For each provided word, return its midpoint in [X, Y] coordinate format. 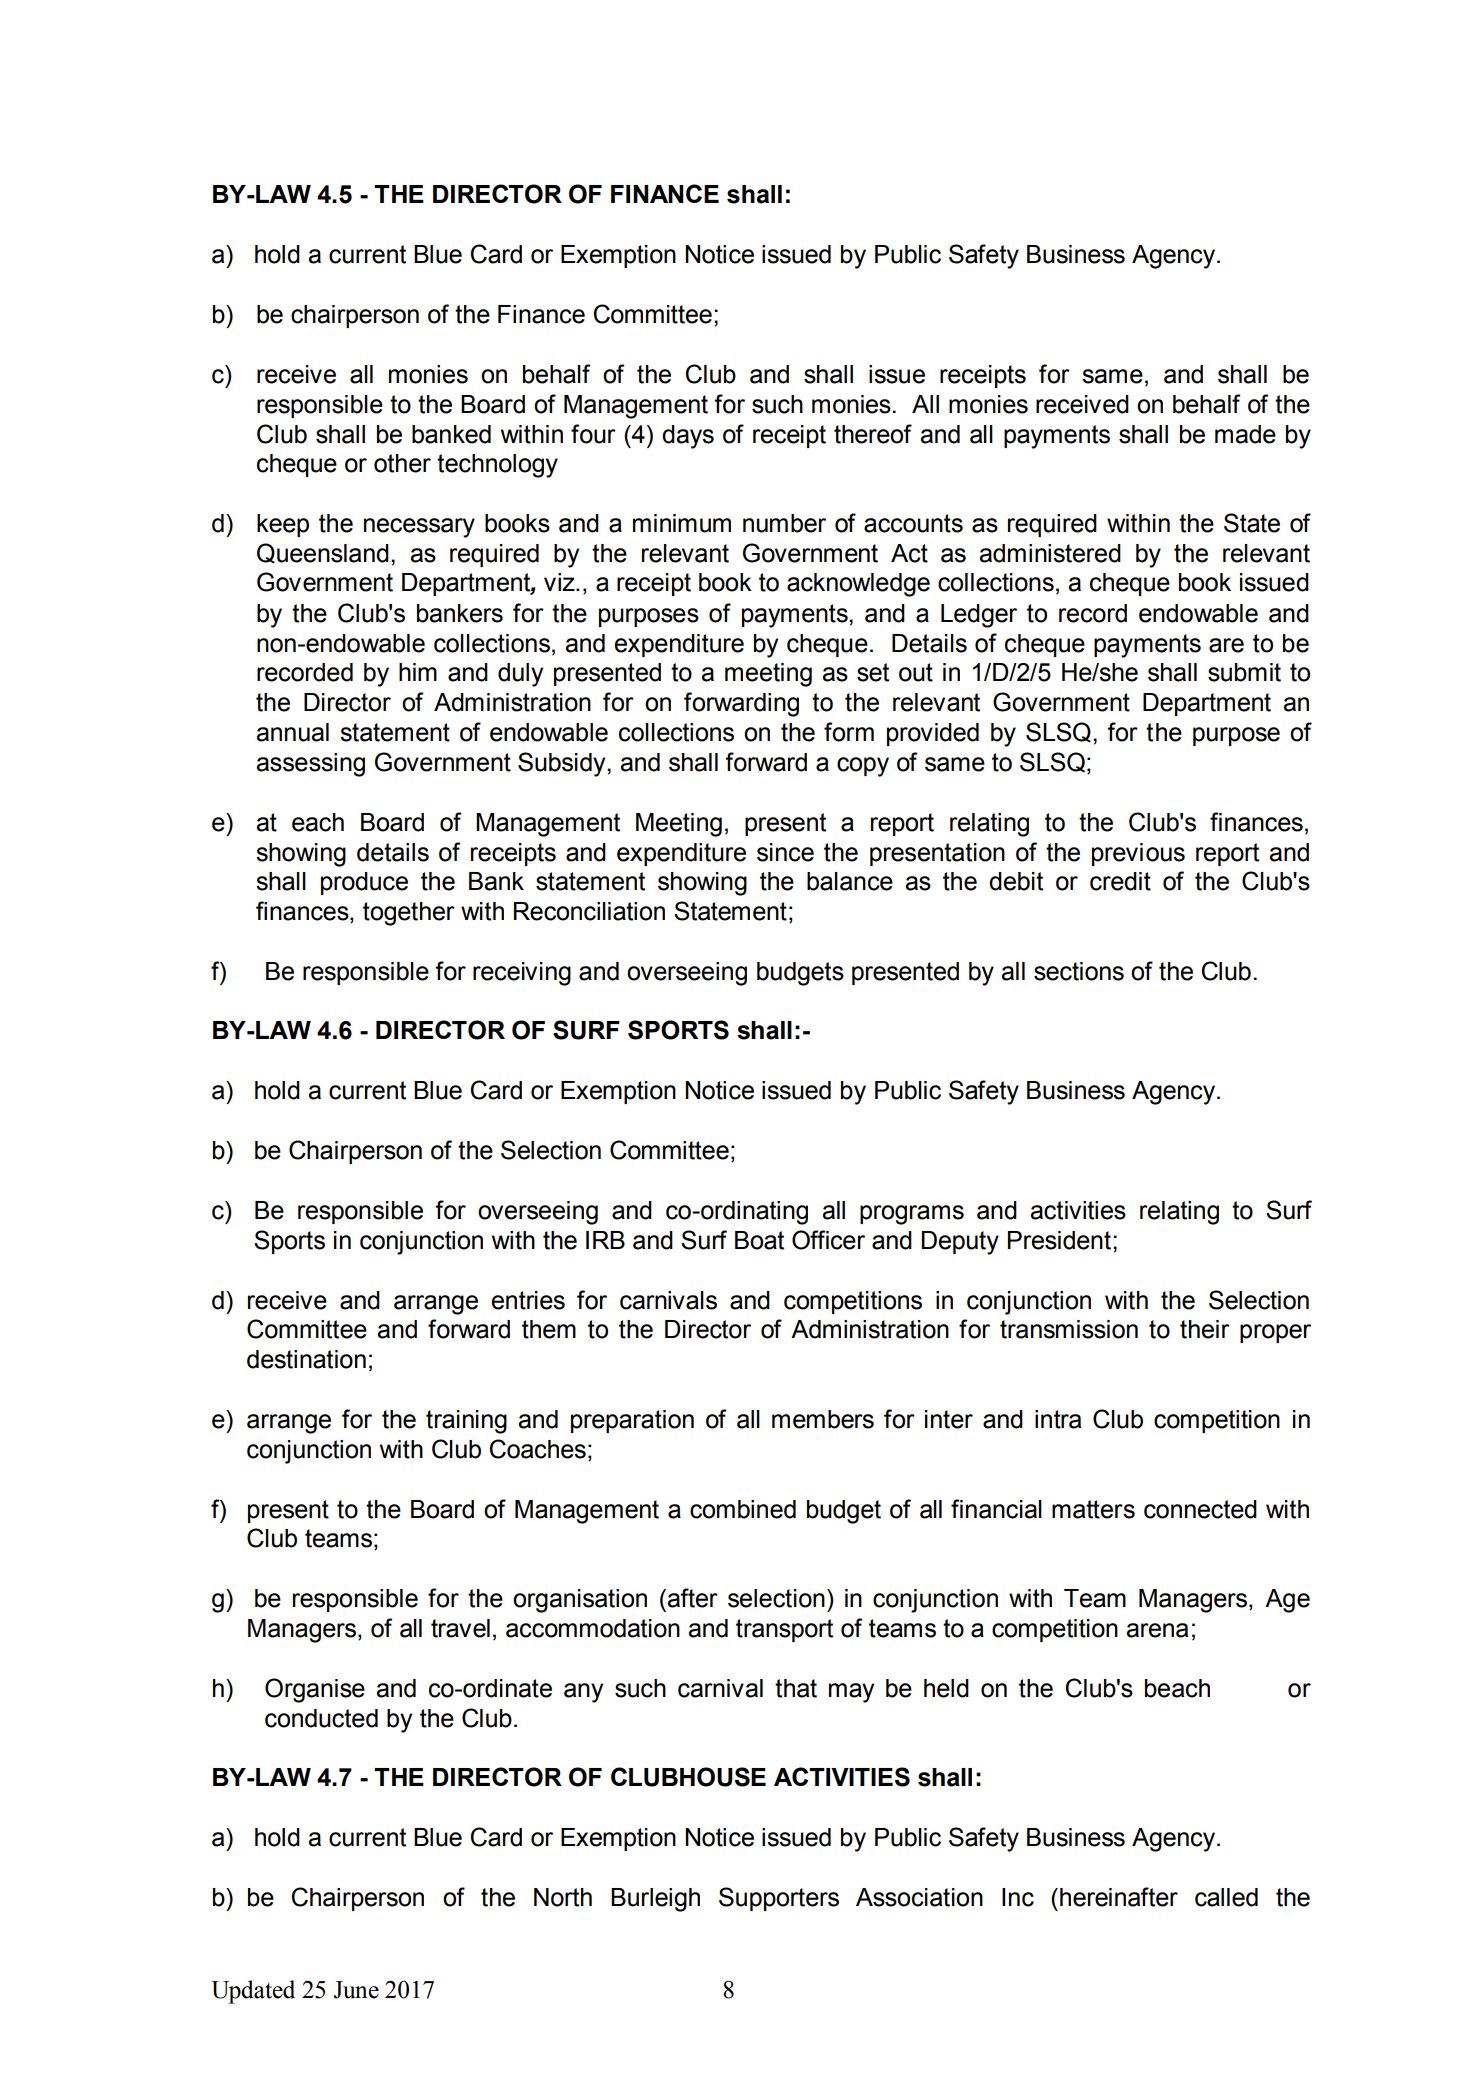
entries [528, 1300]
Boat [759, 1240]
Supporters [779, 1899]
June [356, 1990]
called [1226, 1897]
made [1245, 434]
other [402, 463]
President [1059, 1240]
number [784, 523]
